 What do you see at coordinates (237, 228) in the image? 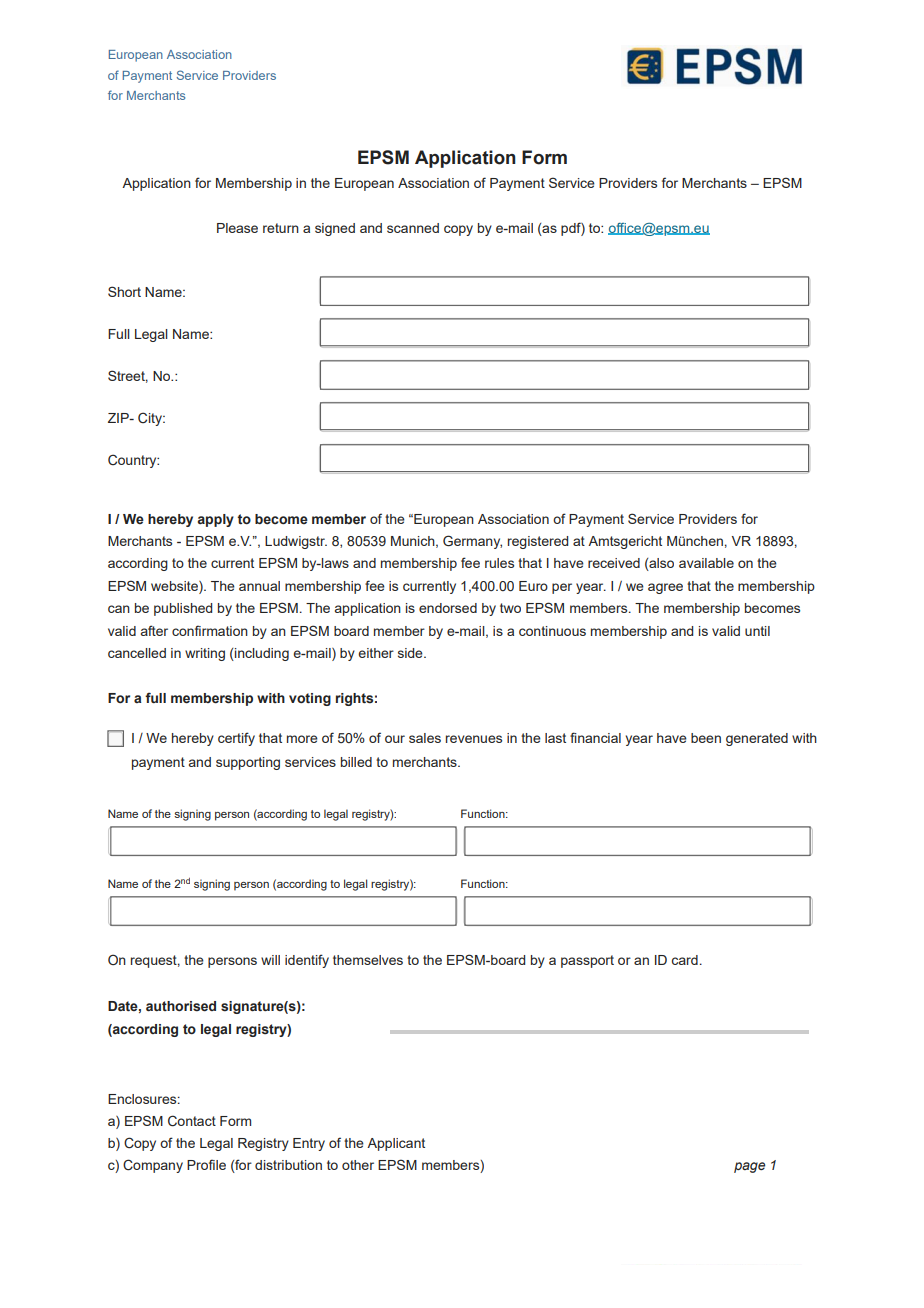
I see `Please` at bounding box center [237, 228].
